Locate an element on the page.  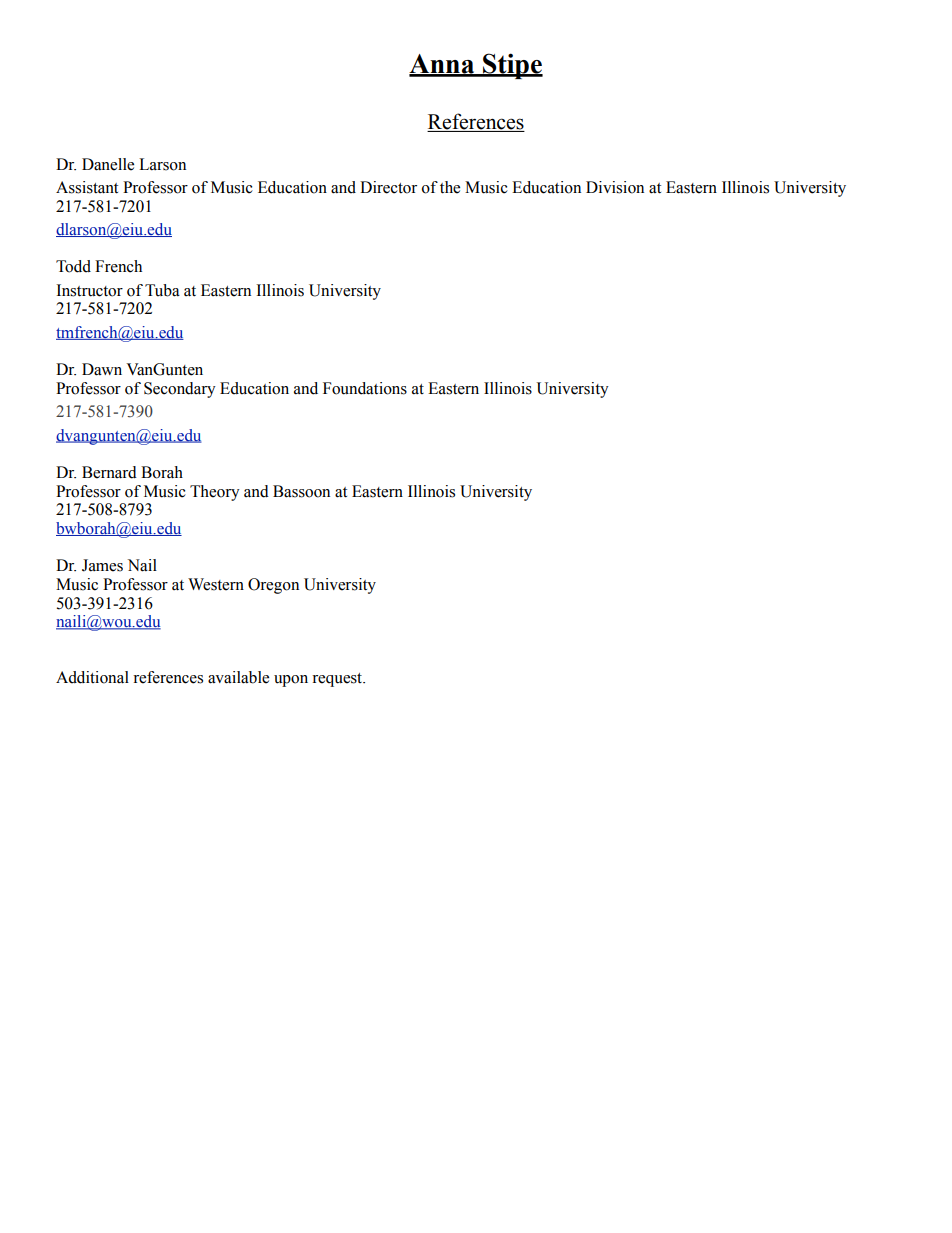
Division is located at coordinates (615, 187).
